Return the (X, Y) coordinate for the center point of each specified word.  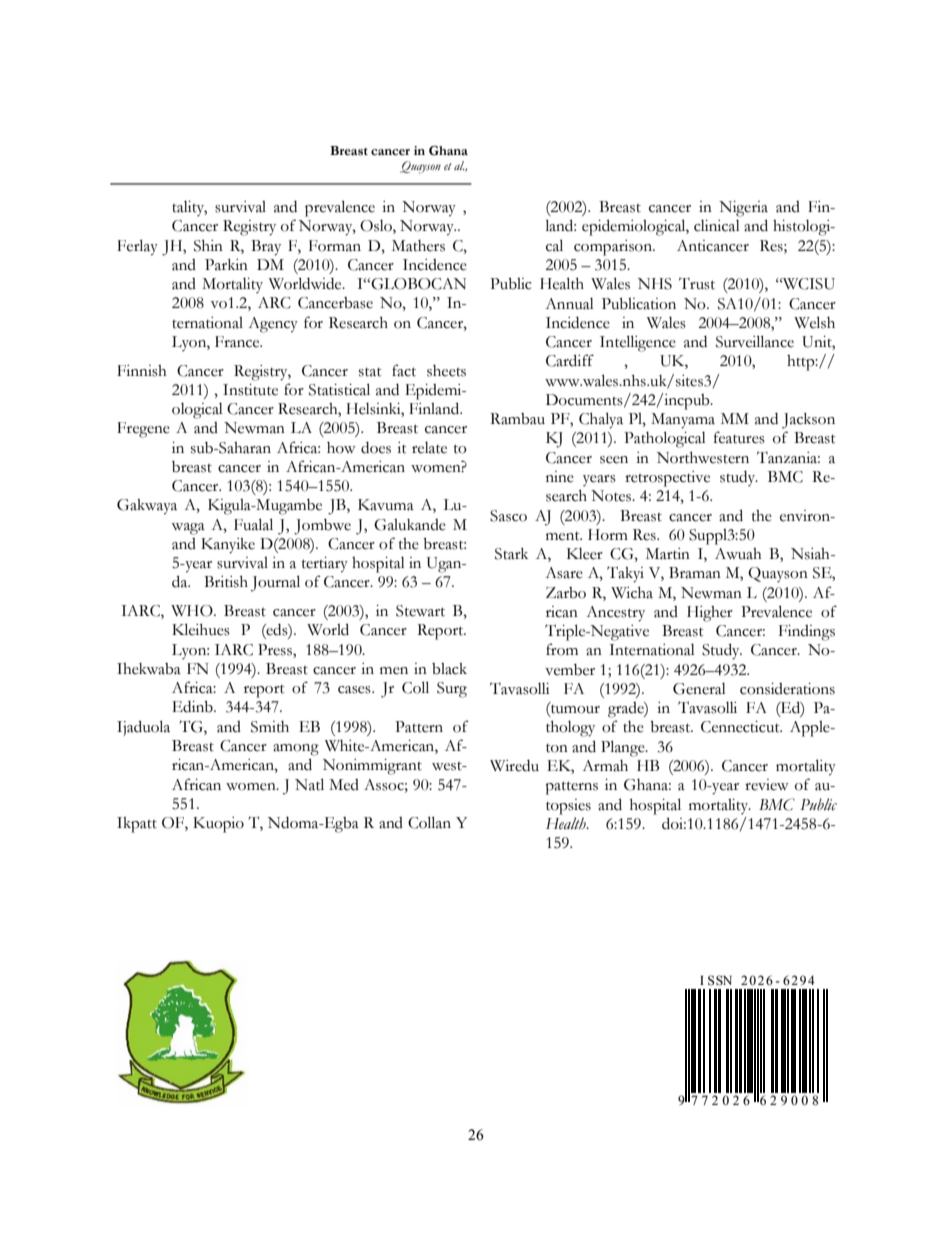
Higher (710, 614)
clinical (717, 226)
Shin (208, 246)
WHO (193, 611)
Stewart (420, 611)
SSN (720, 980)
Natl (309, 784)
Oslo (377, 227)
